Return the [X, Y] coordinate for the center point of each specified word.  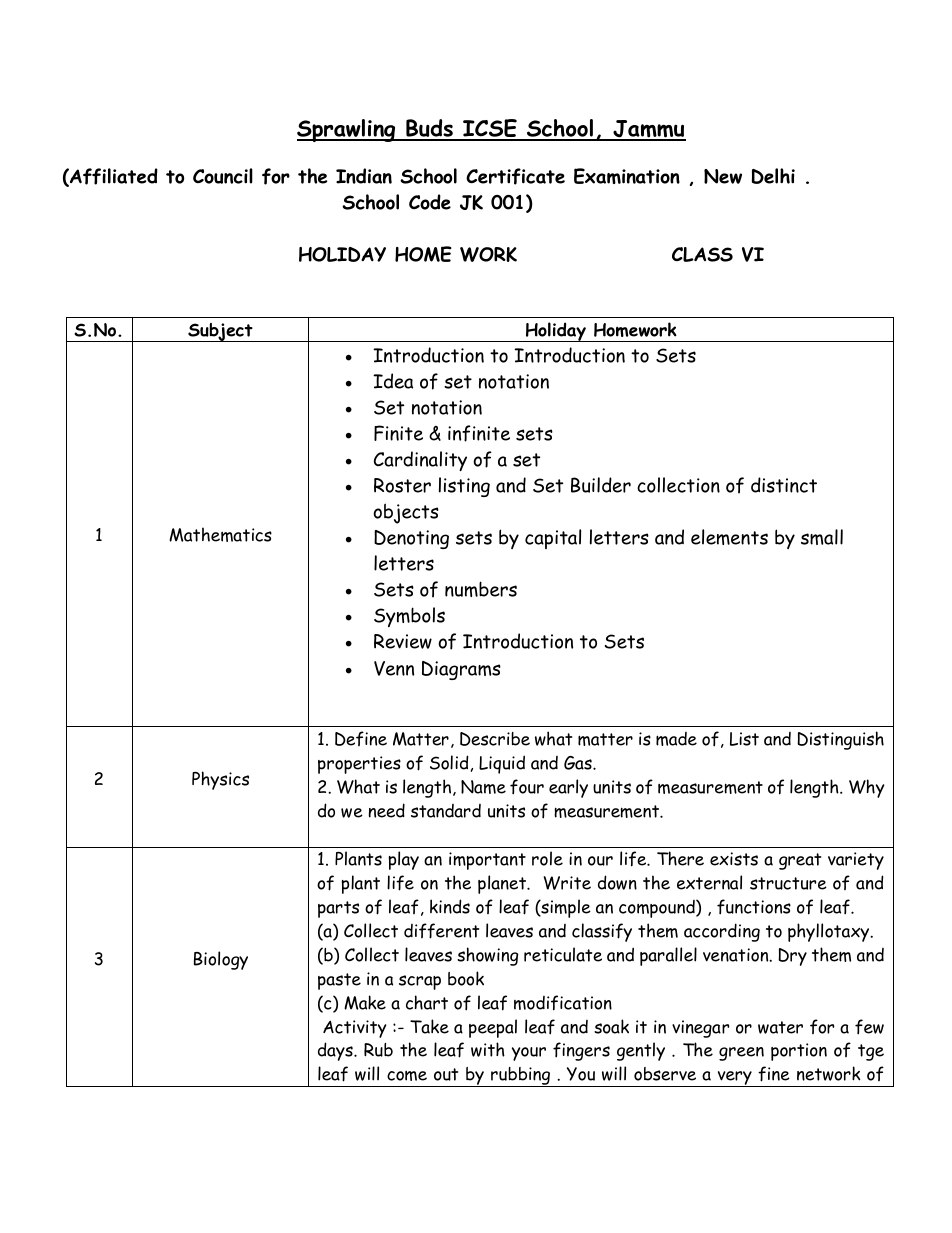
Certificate [515, 176]
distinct [784, 485]
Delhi [773, 176]
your [529, 1054]
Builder [601, 485]
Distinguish [840, 740]
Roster [402, 485]
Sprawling [347, 130]
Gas [579, 763]
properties [359, 765]
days [336, 1051]
